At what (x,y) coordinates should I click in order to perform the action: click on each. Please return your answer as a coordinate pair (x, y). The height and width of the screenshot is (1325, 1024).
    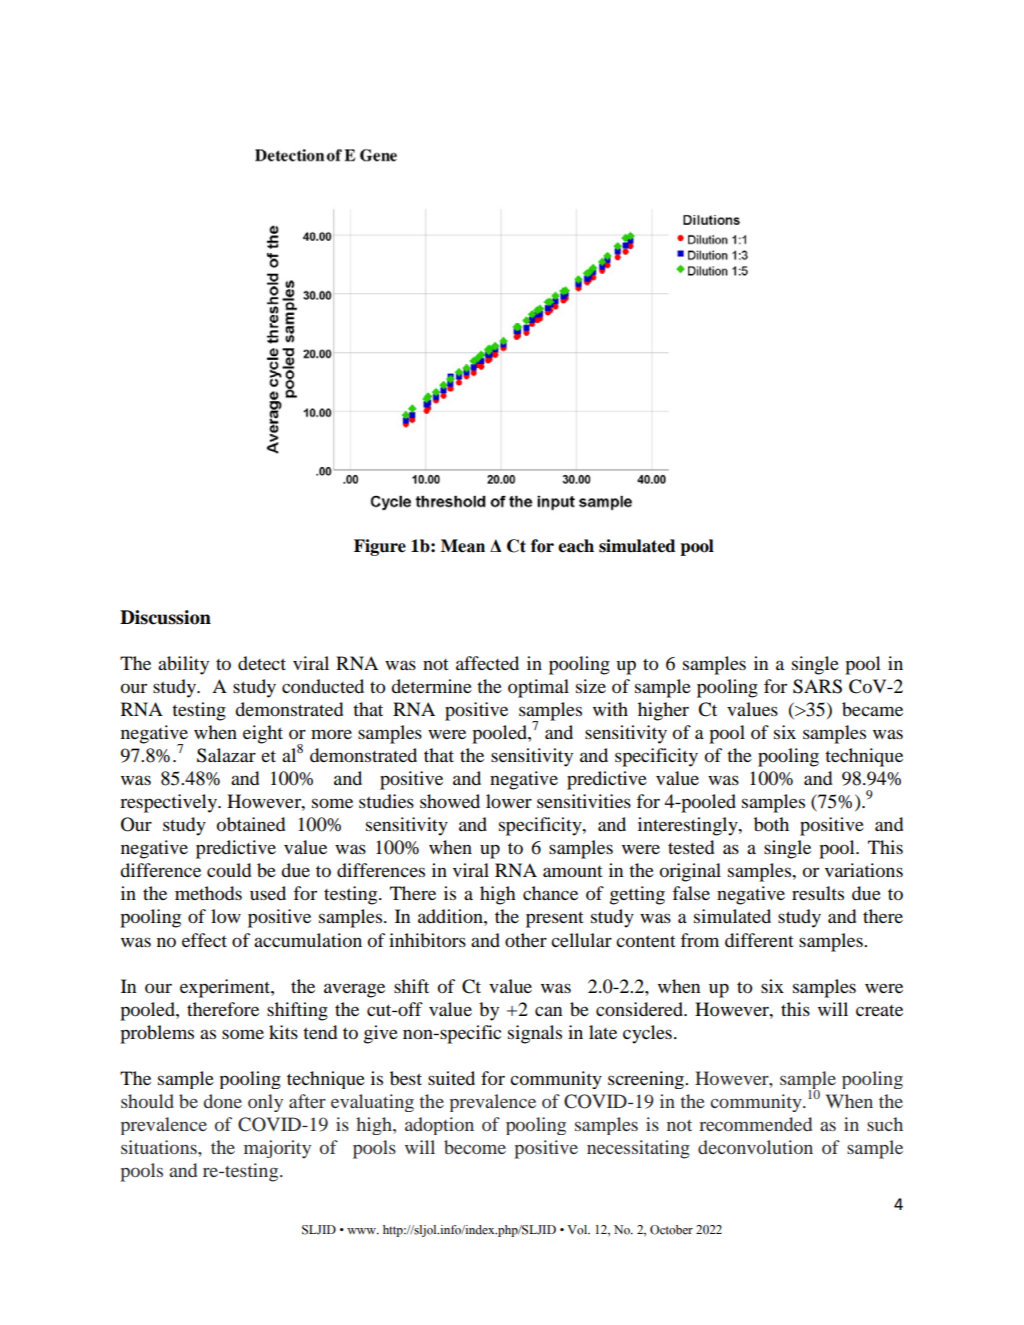
    Looking at the image, I should click on (576, 546).
